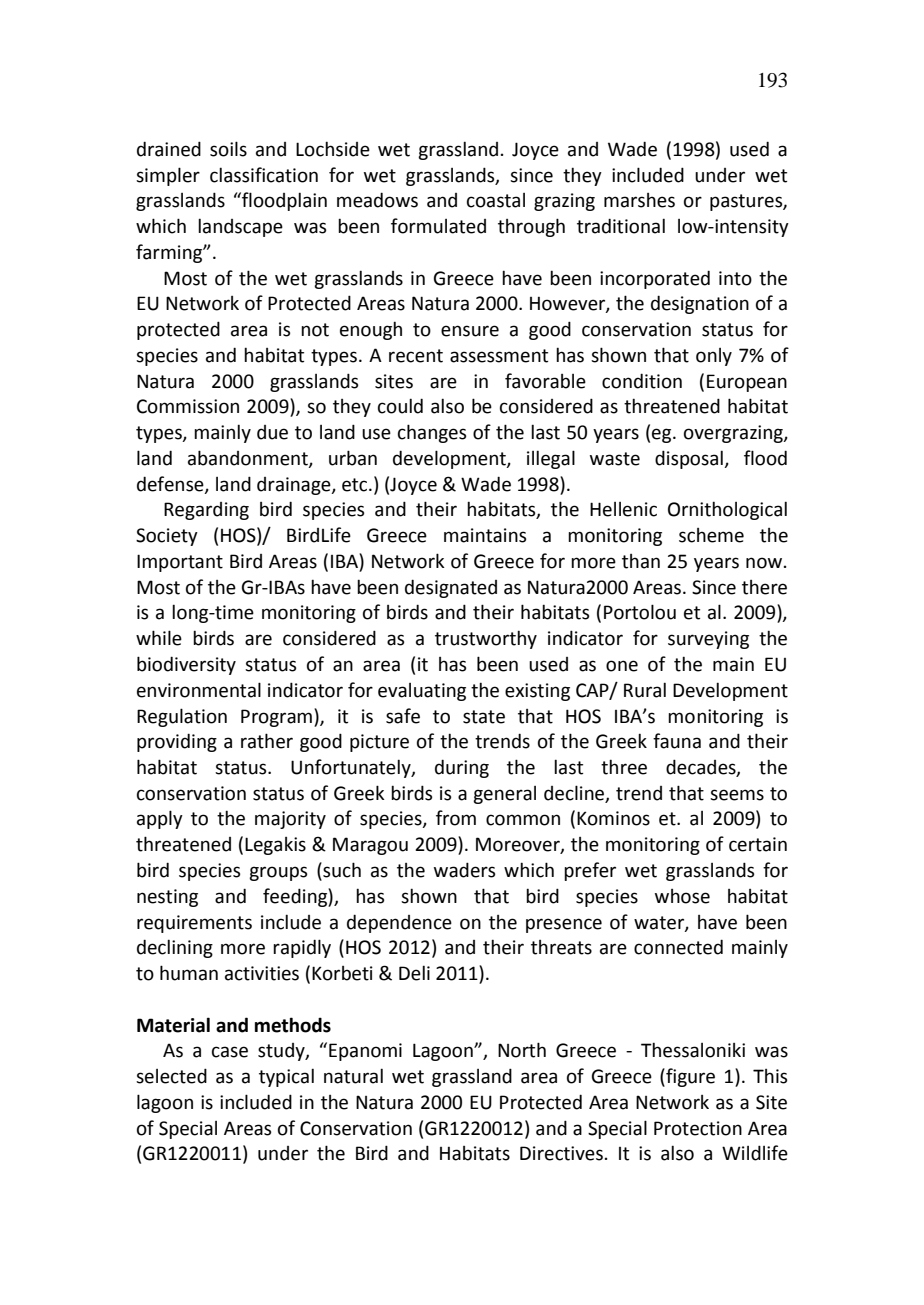  Describe the element at coordinates (561, 1153) in the image. I see `Directives` at that location.
